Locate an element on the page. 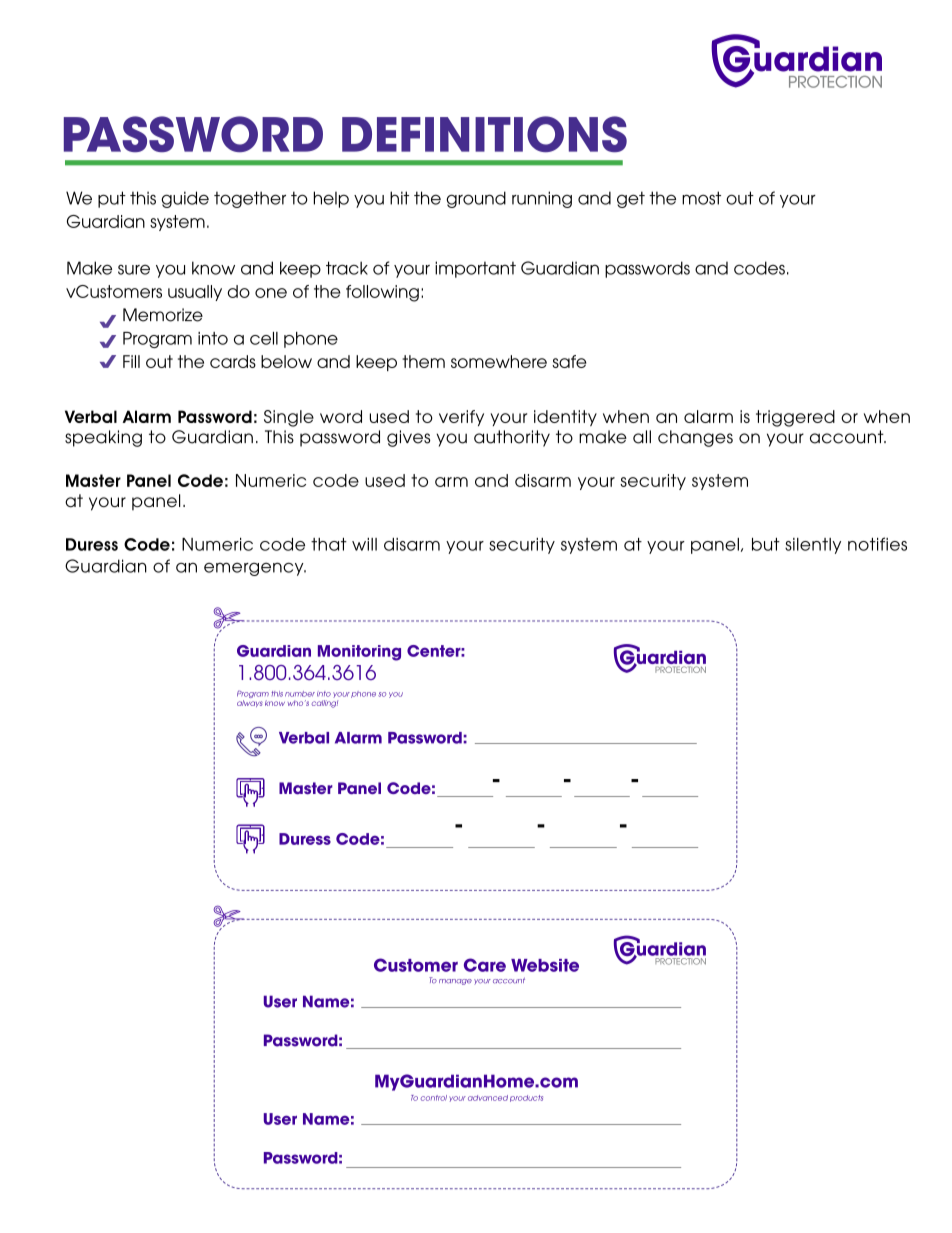 The height and width of the image is (1233, 952). most is located at coordinates (701, 198).
